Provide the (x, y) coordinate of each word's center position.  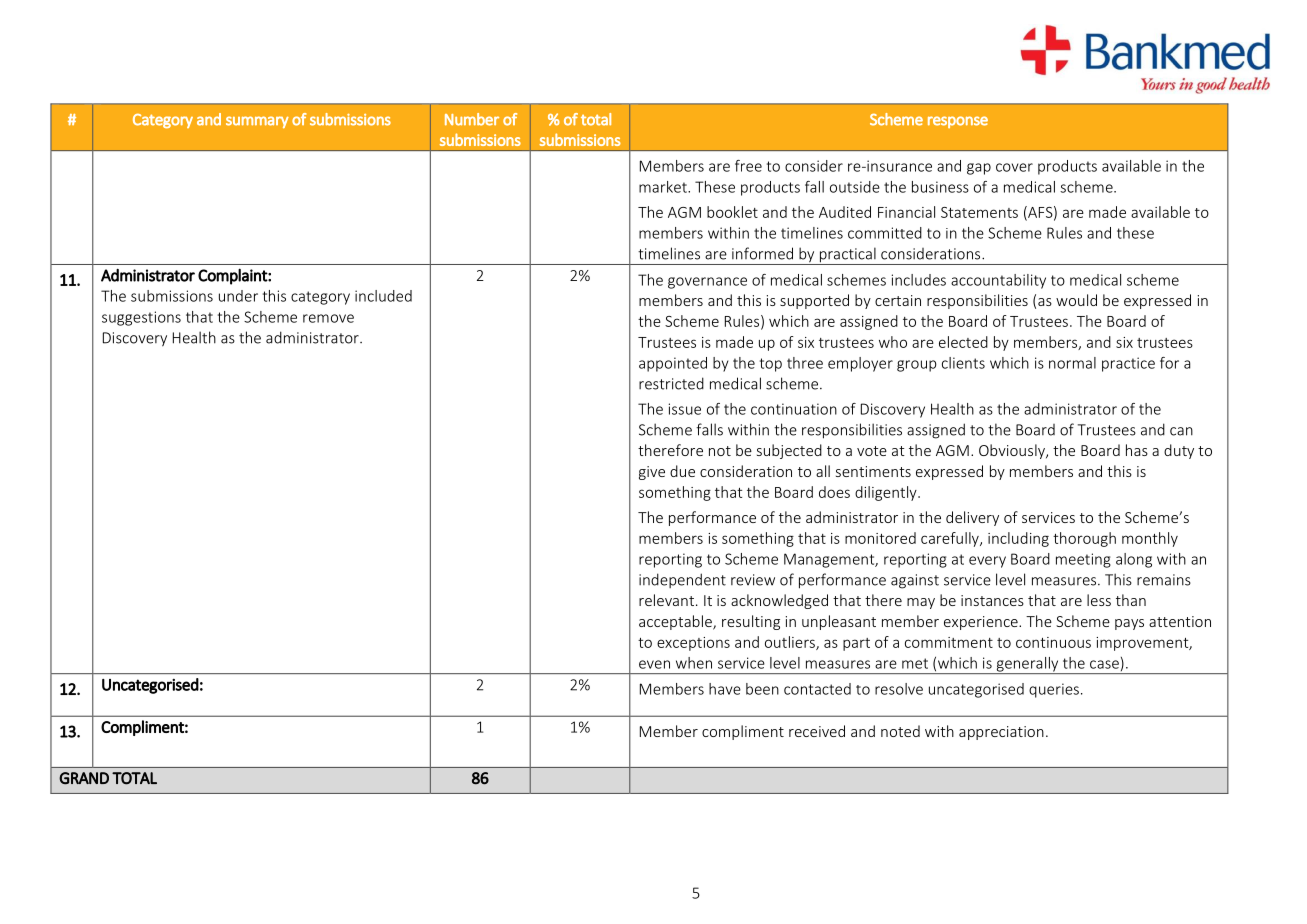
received (817, 731)
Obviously (1013, 451)
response (958, 122)
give (652, 473)
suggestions (141, 318)
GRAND (84, 778)
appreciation (1001, 733)
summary (257, 122)
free (748, 166)
